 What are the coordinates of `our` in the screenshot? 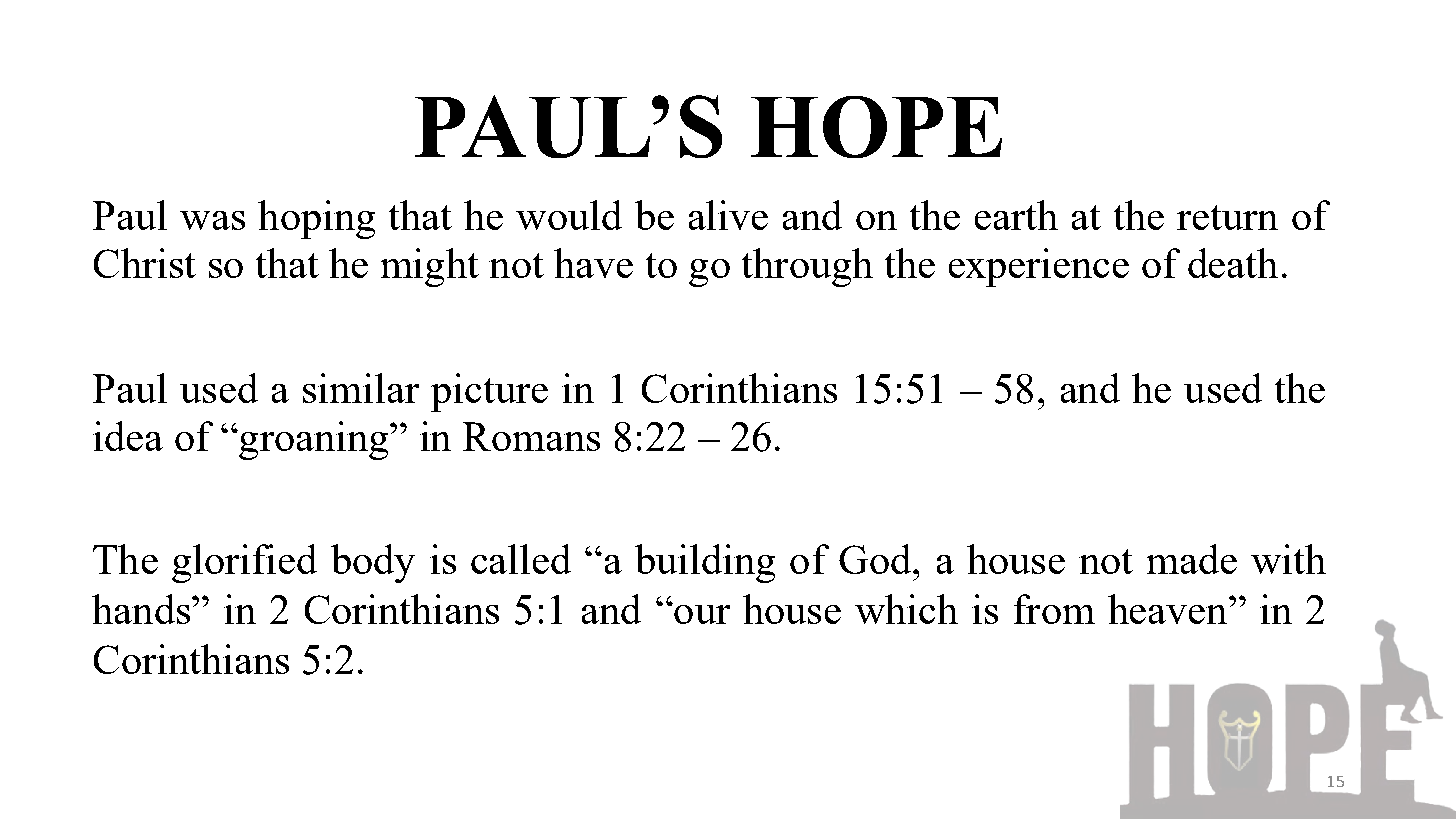 It's located at (701, 613).
